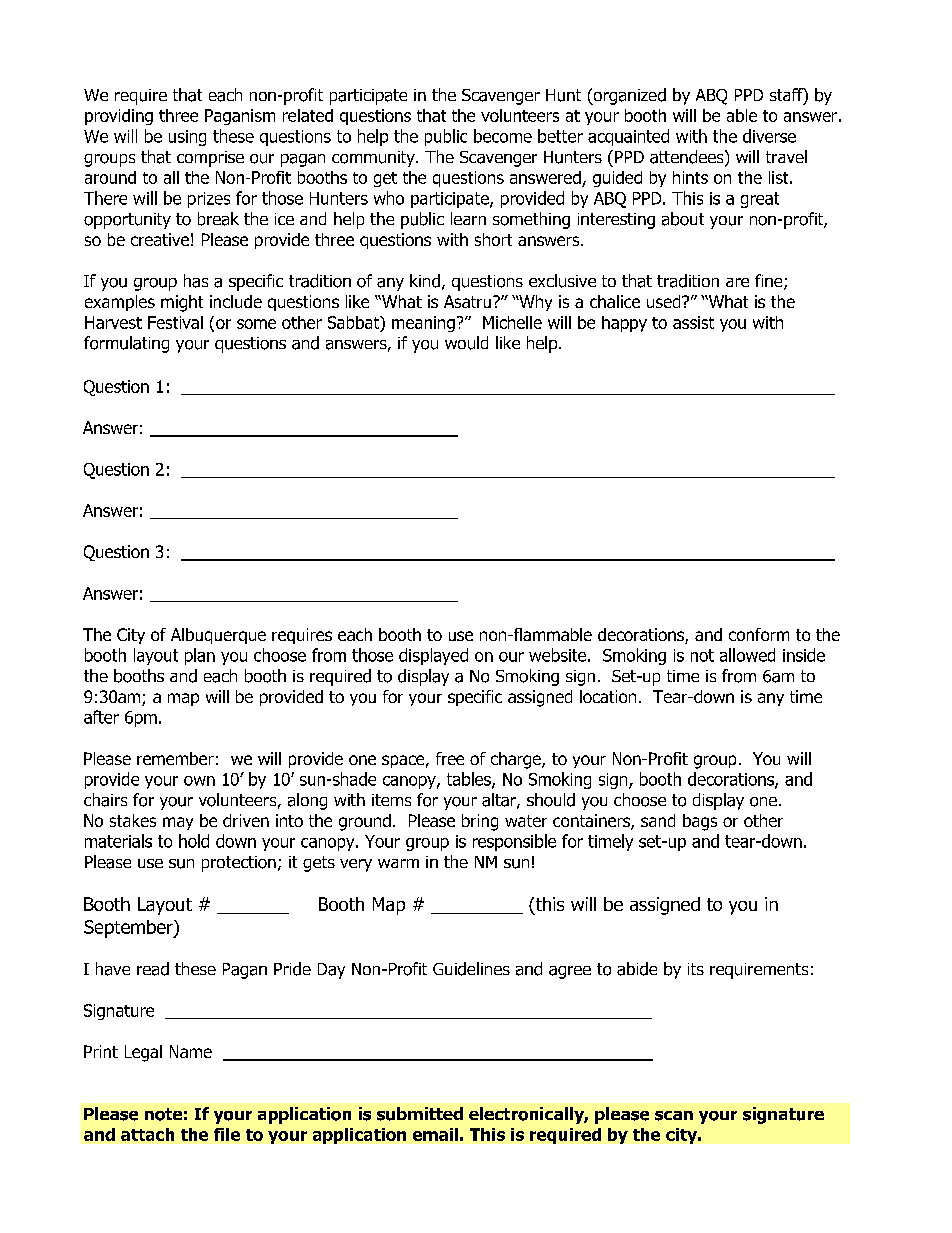  Describe the element at coordinates (700, 822) in the screenshot. I see `bags` at that location.
